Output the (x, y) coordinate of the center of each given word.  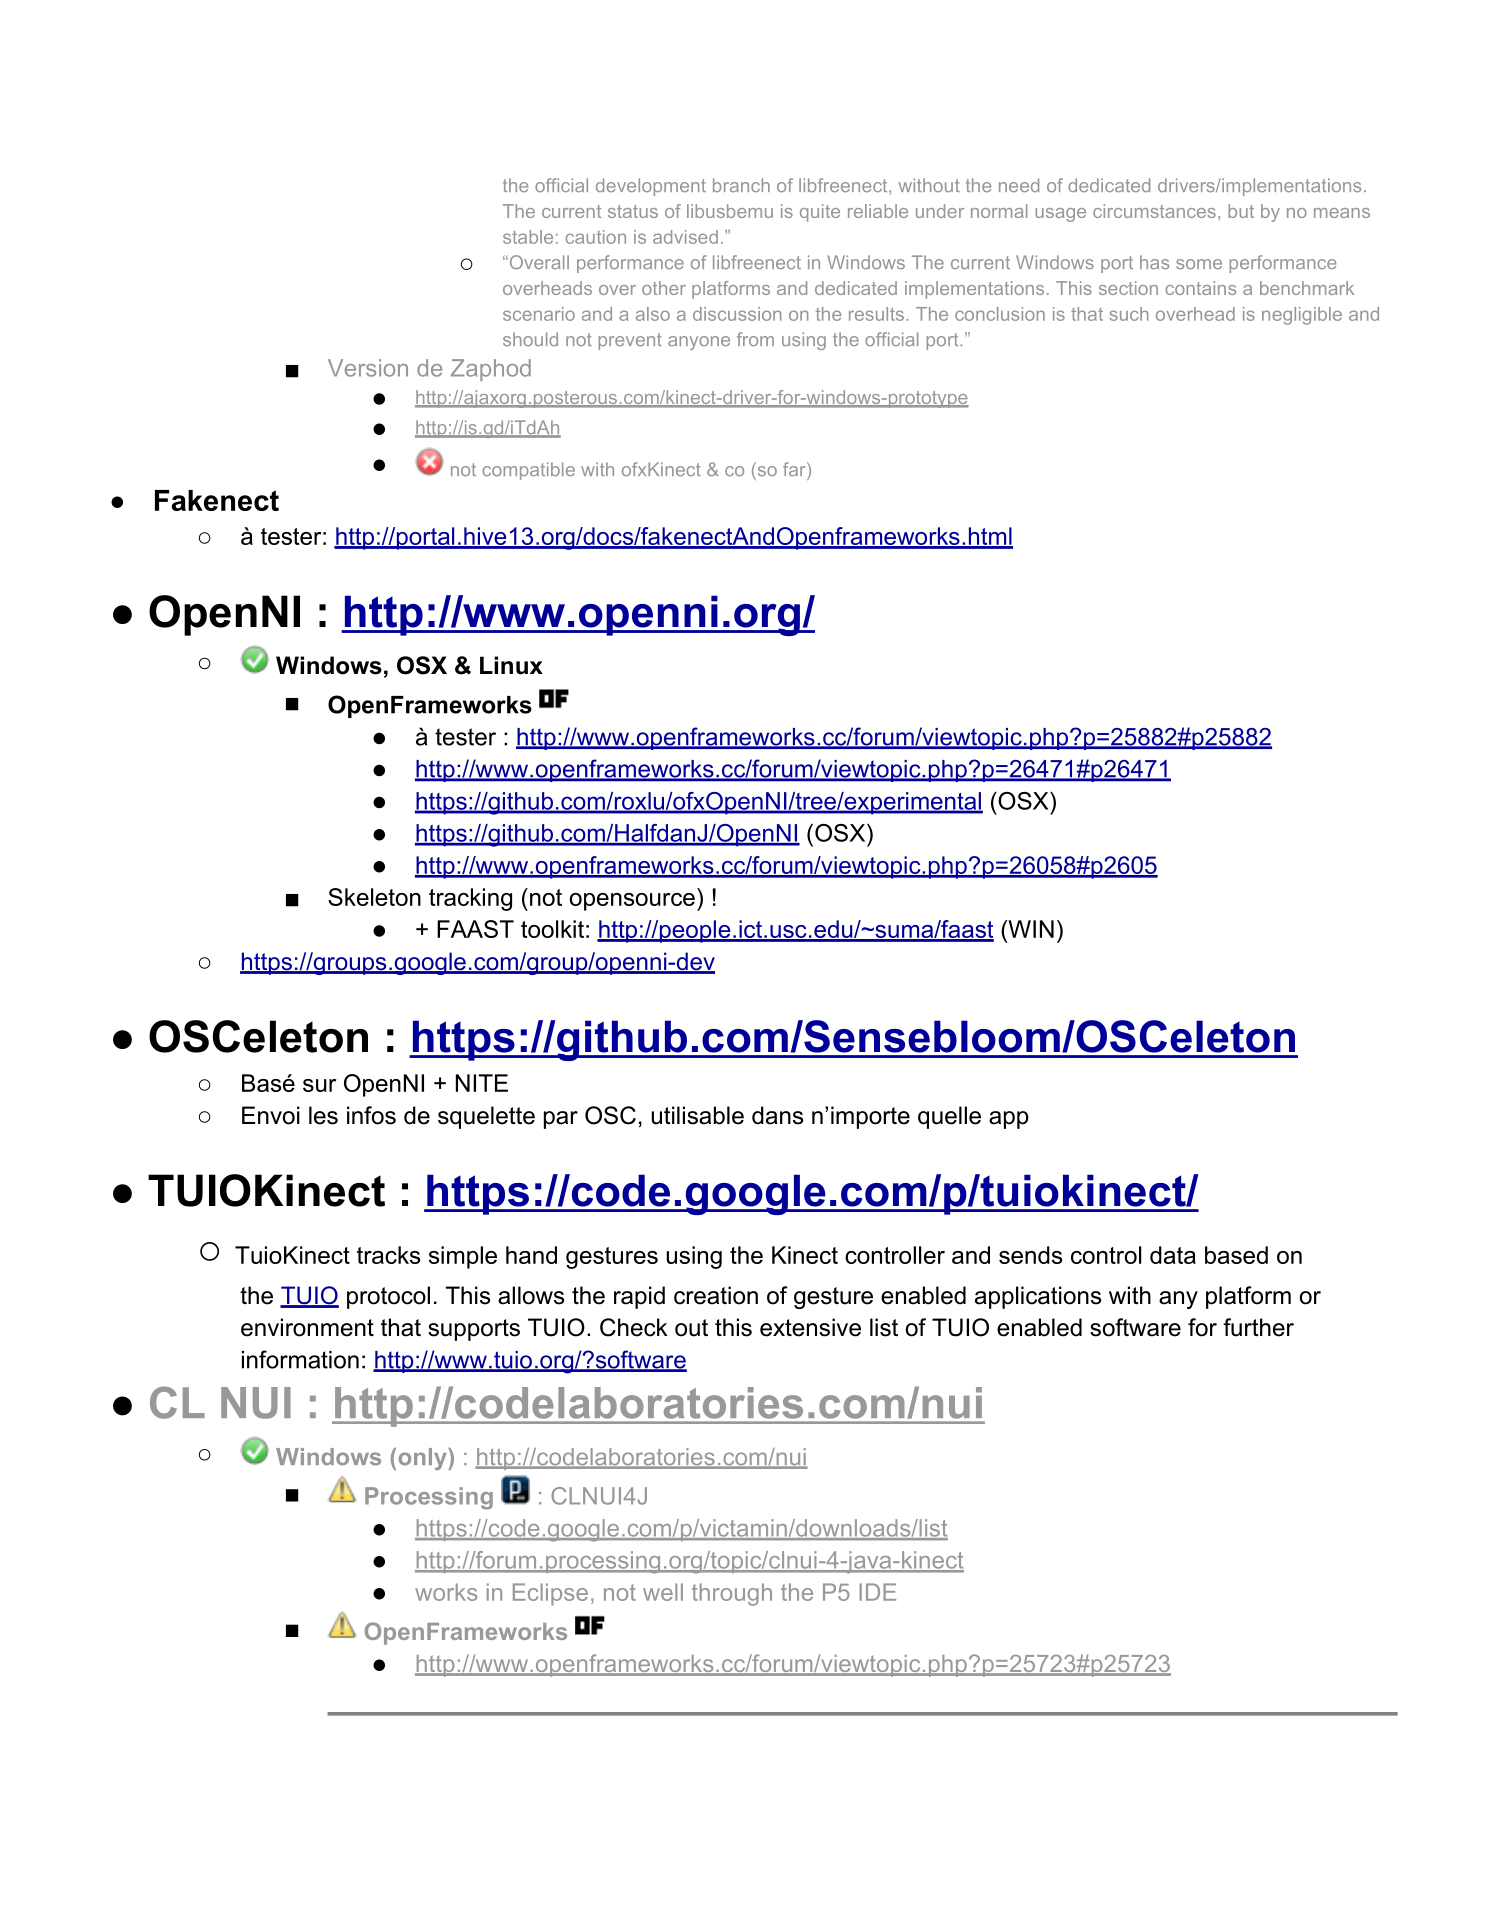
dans (777, 1115)
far (795, 469)
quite (820, 213)
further (1258, 1327)
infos (371, 1115)
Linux (511, 665)
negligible (1302, 316)
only (423, 1459)
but (1241, 211)
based (1236, 1255)
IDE (877, 1592)
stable (528, 237)
